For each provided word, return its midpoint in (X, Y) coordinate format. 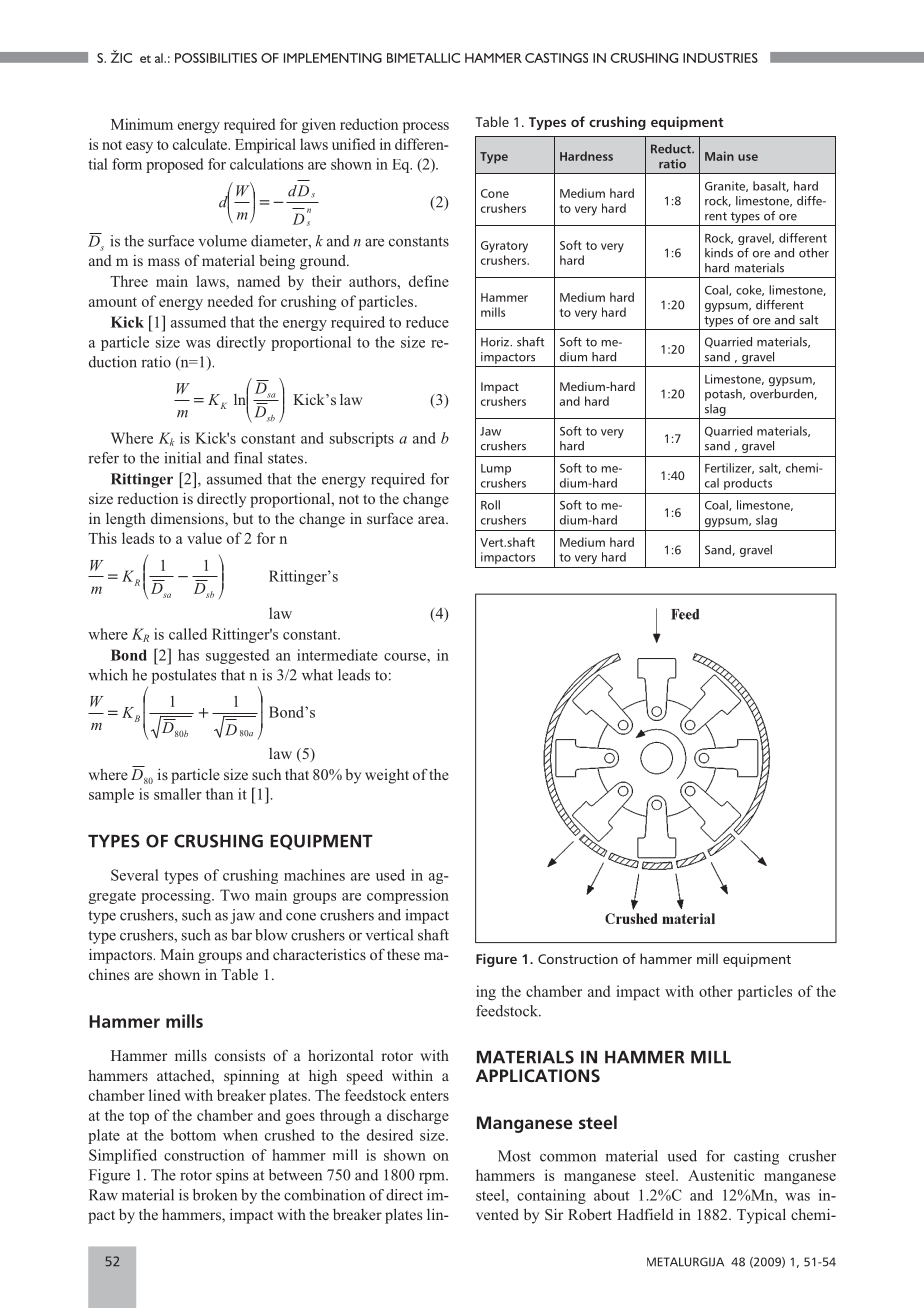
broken (215, 1195)
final (248, 458)
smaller (178, 794)
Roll (490, 505)
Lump (496, 469)
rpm (433, 1178)
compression (408, 896)
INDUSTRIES (720, 58)
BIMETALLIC (423, 58)
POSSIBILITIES (216, 58)
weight (387, 776)
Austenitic (721, 1175)
